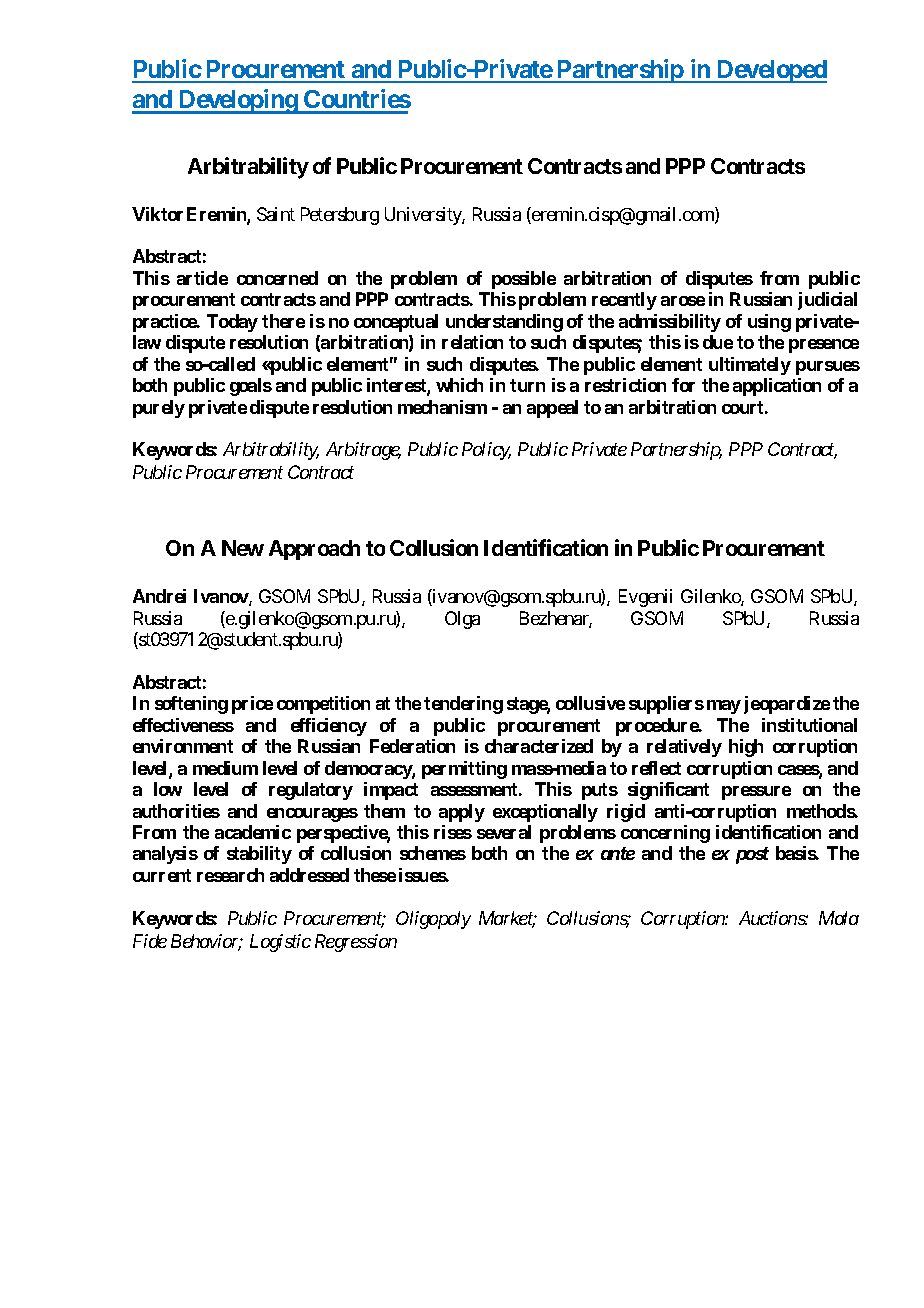 The height and width of the page is (1308, 924). What do you see at coordinates (280, 943) in the page?
I see `Logistic` at bounding box center [280, 943].
